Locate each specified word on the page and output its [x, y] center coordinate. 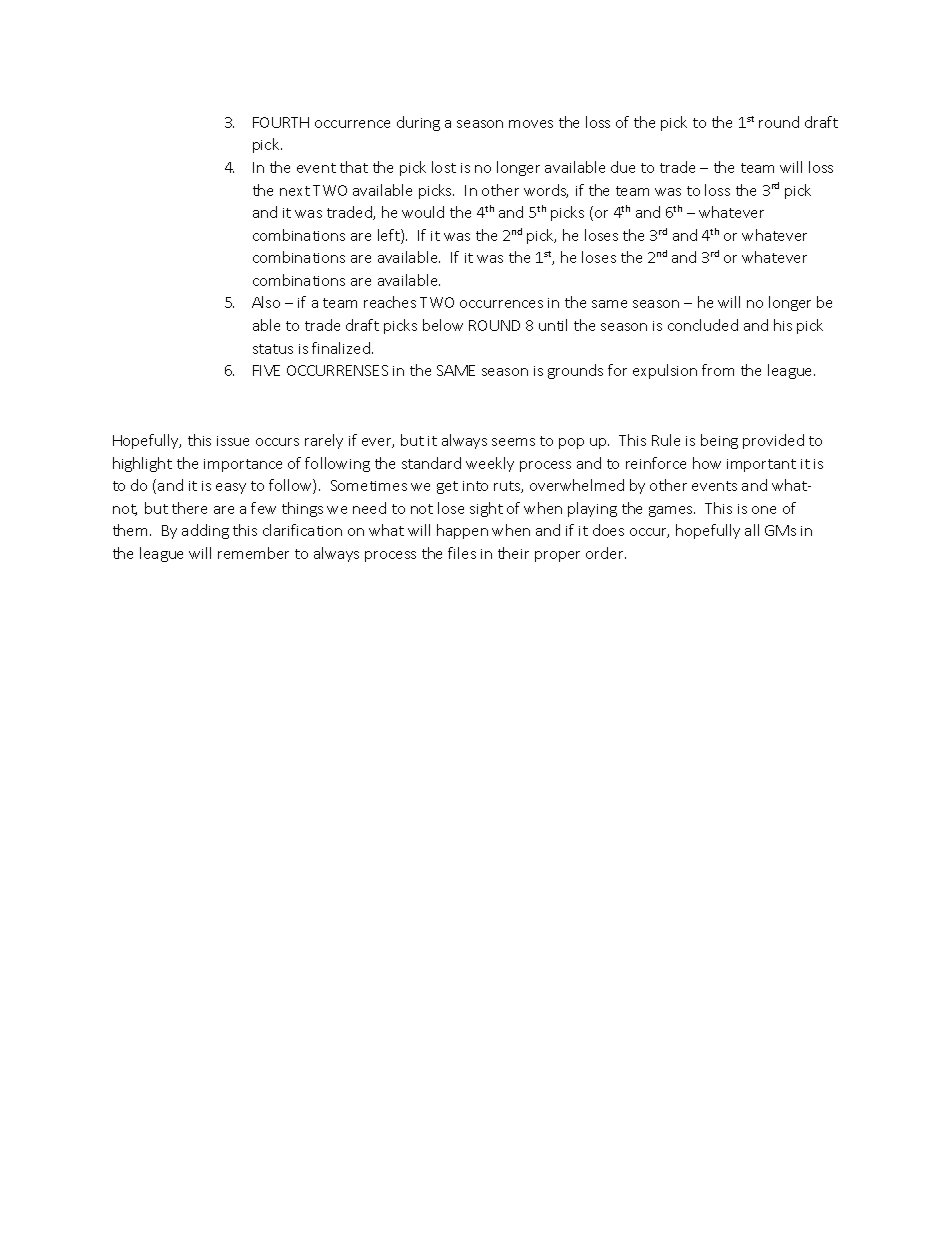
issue [233, 441]
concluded [703, 325]
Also [266, 302]
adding [205, 531]
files [462, 553]
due [623, 167]
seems [513, 442]
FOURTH [281, 122]
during [418, 123]
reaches [390, 302]
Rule [666, 440]
